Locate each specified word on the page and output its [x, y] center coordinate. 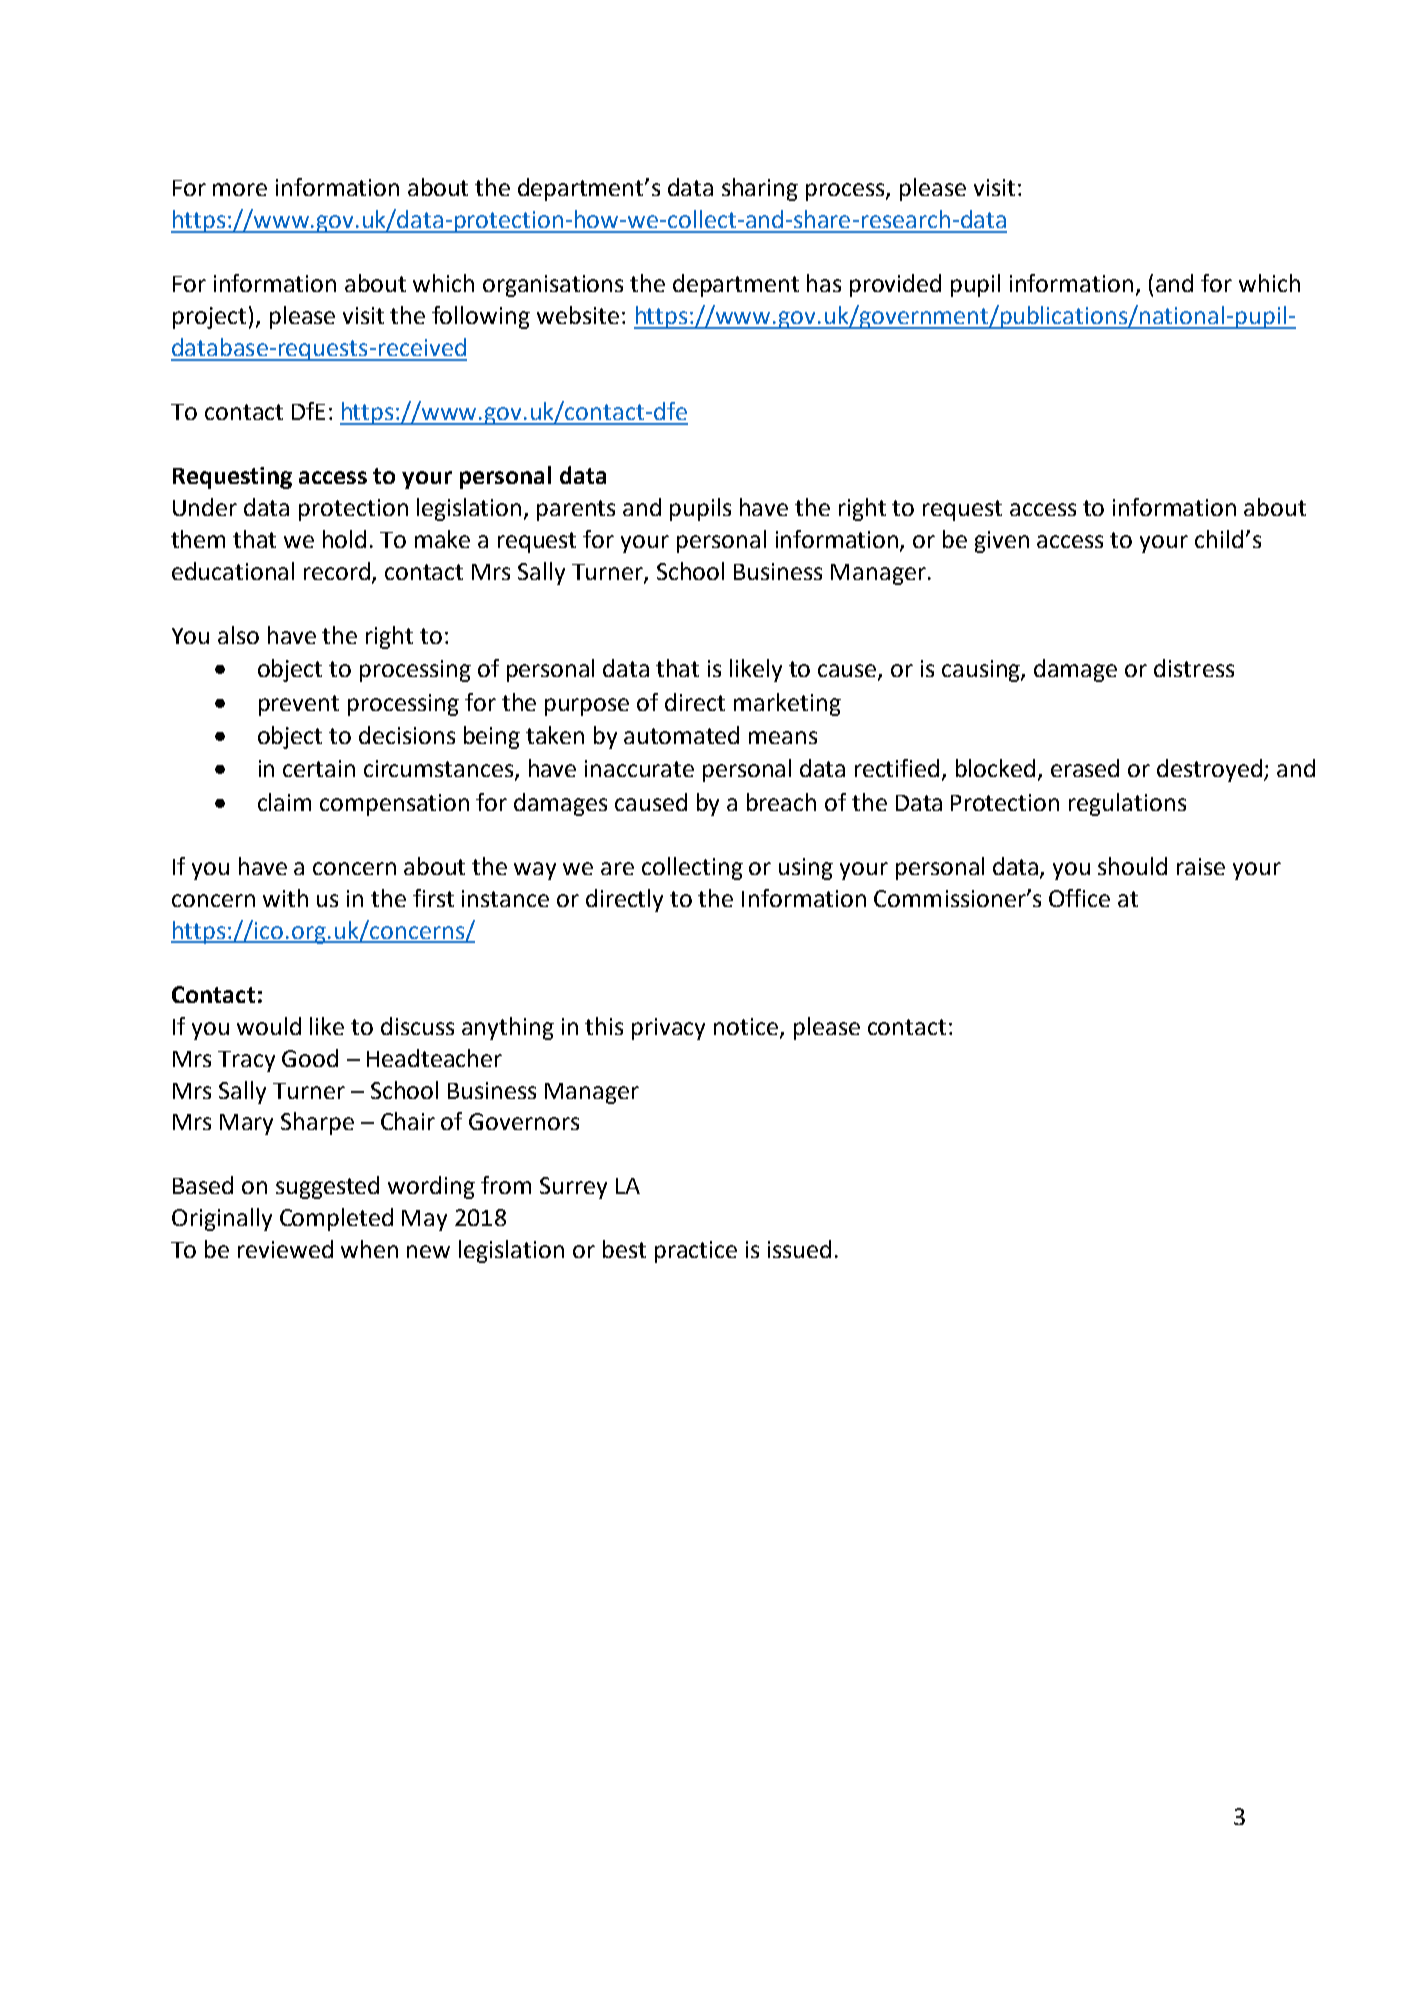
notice [747, 1027]
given [1002, 542]
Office [1079, 898]
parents [576, 510]
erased [1085, 768]
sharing [760, 189]
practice [696, 1252]
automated [681, 735]
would [269, 1026]
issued [799, 1249]
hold [344, 539]
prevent [299, 705]
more [240, 189]
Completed [336, 1219]
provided [895, 285]
